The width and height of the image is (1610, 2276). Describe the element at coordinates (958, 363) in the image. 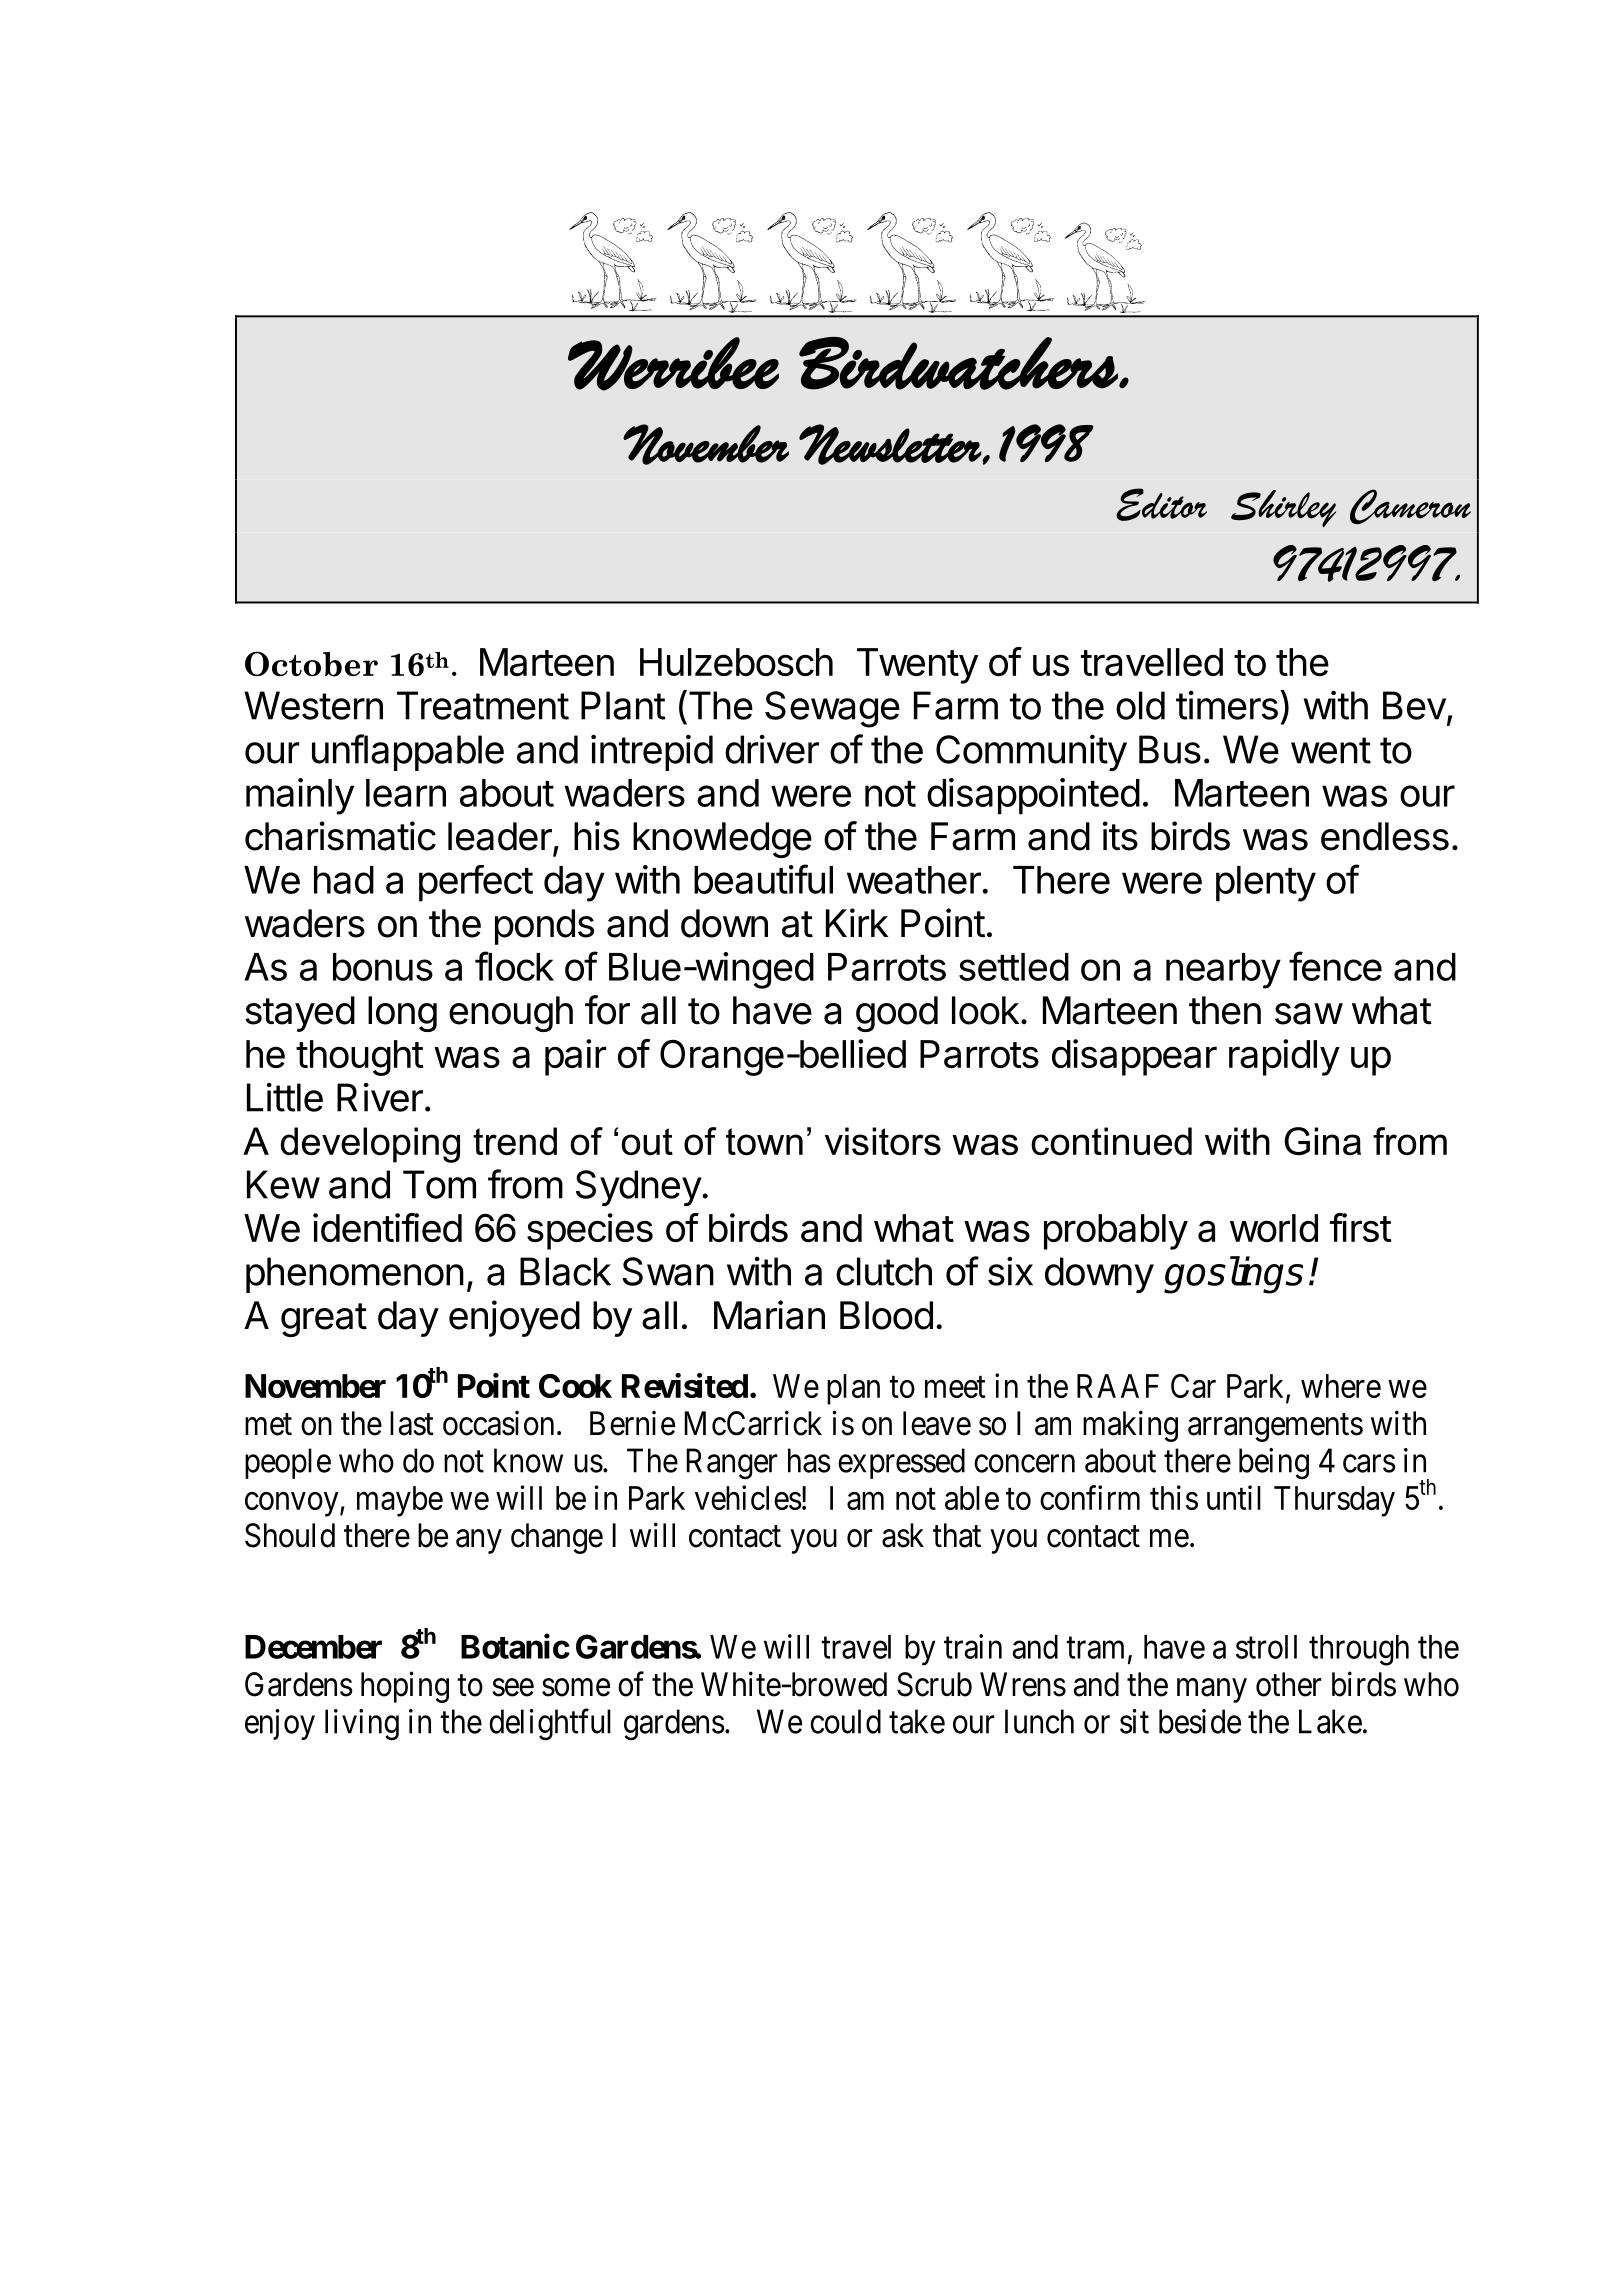

I see `Birdwatchers` at that location.
